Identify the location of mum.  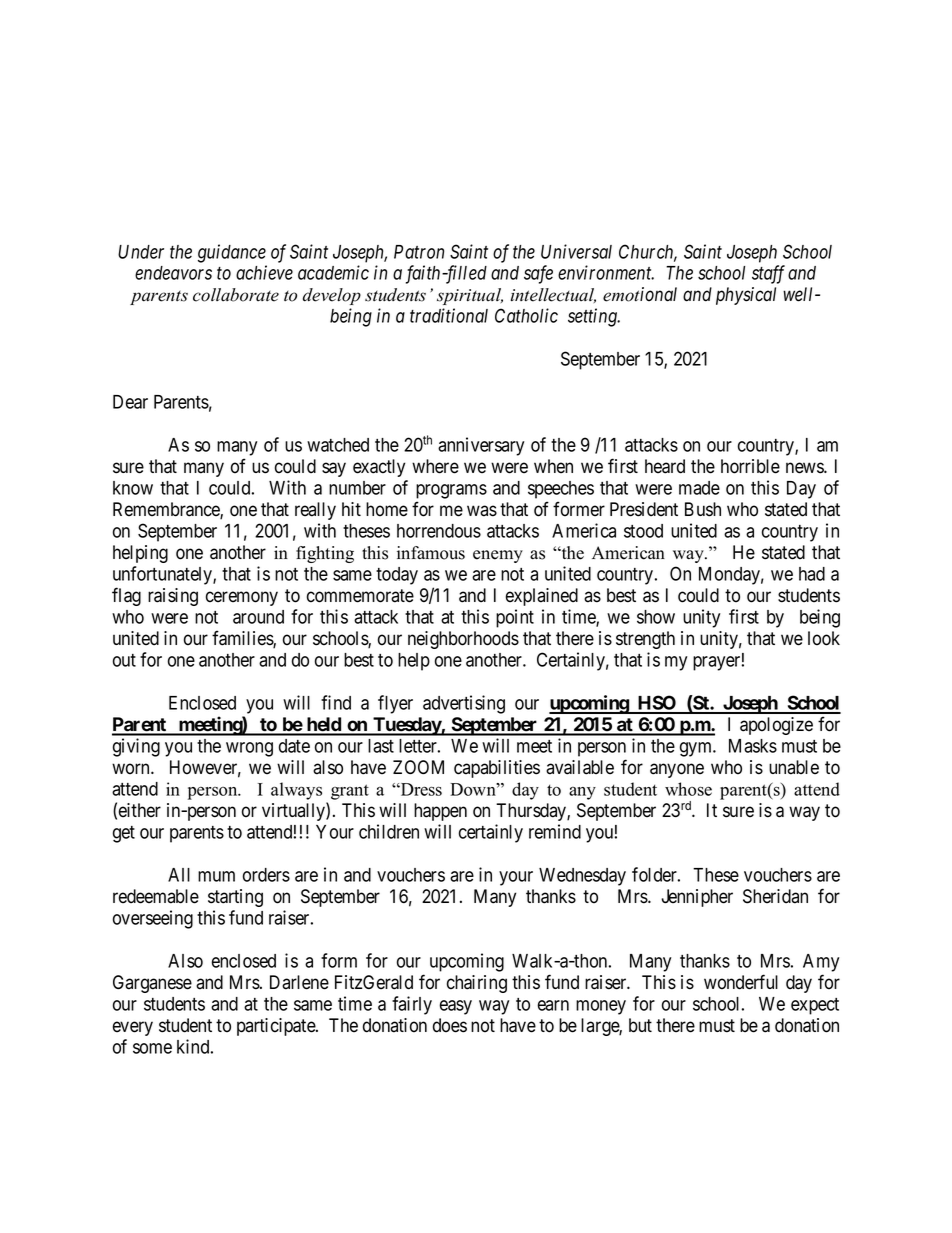
(216, 876).
